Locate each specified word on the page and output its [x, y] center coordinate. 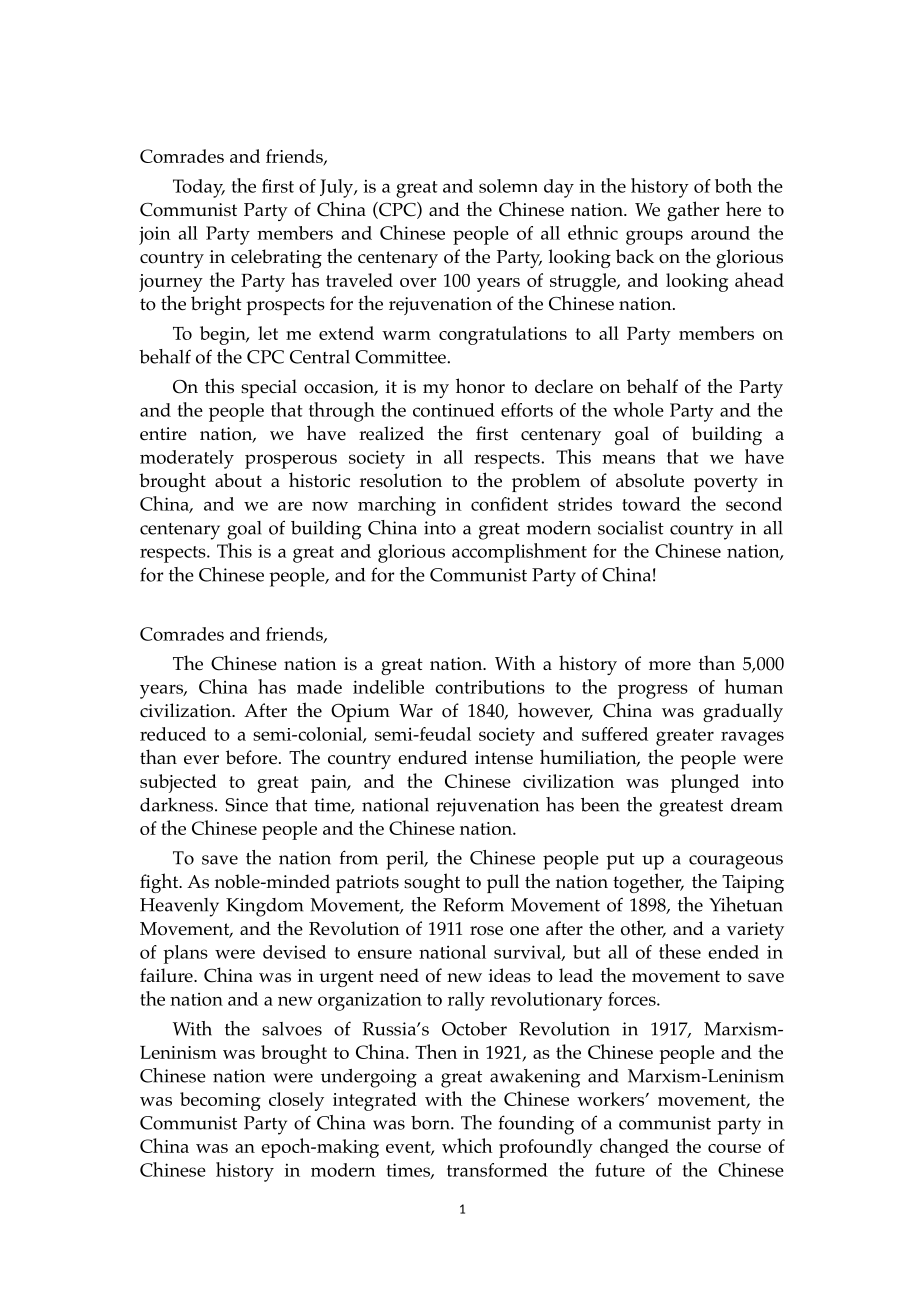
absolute [650, 480]
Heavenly [179, 907]
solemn [508, 186]
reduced [173, 734]
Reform [473, 904]
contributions [490, 687]
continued [454, 410]
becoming [220, 1101]
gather [693, 211]
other [643, 929]
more [670, 666]
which [467, 1145]
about [238, 480]
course [734, 1148]
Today [199, 188]
